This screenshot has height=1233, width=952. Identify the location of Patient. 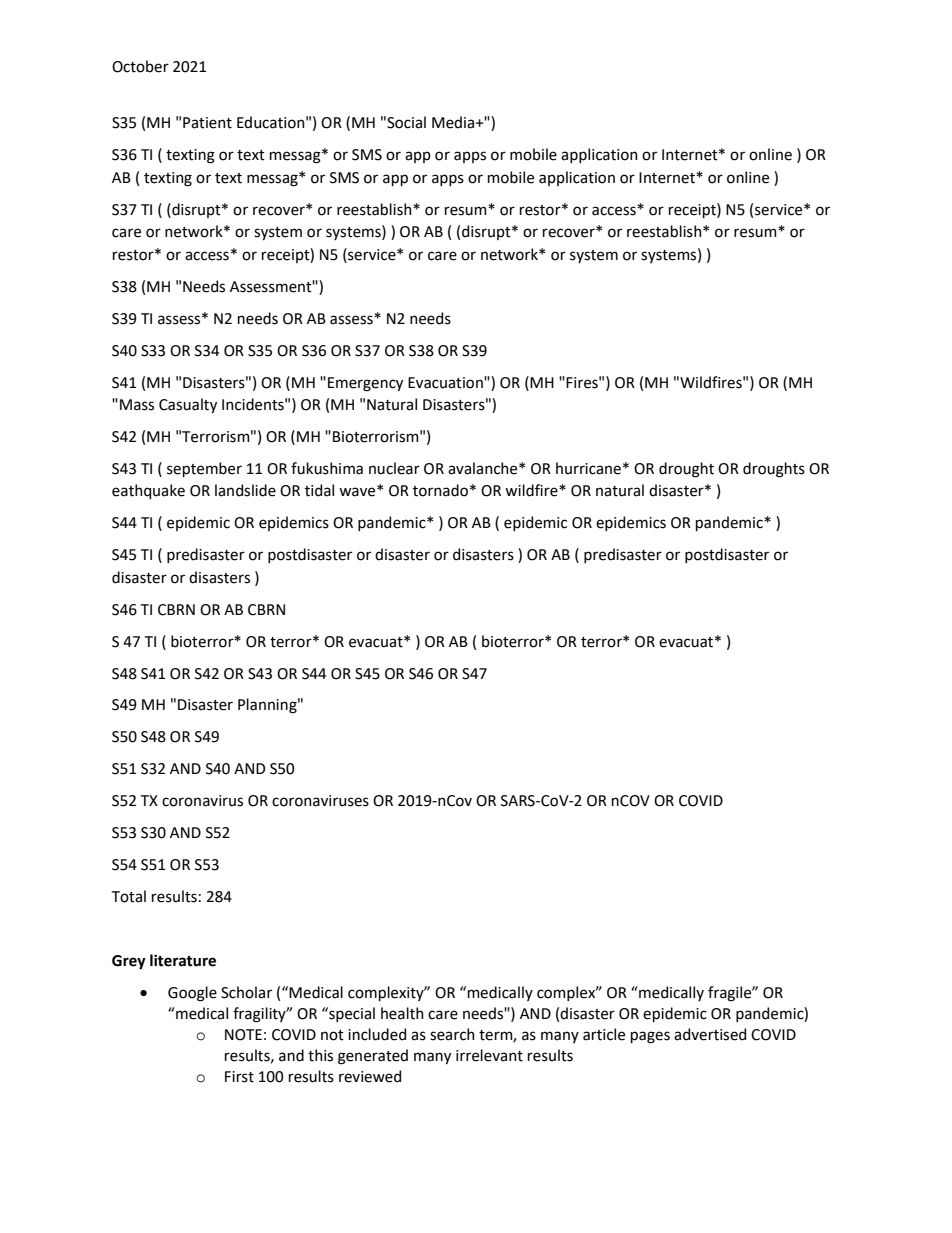
(207, 123).
